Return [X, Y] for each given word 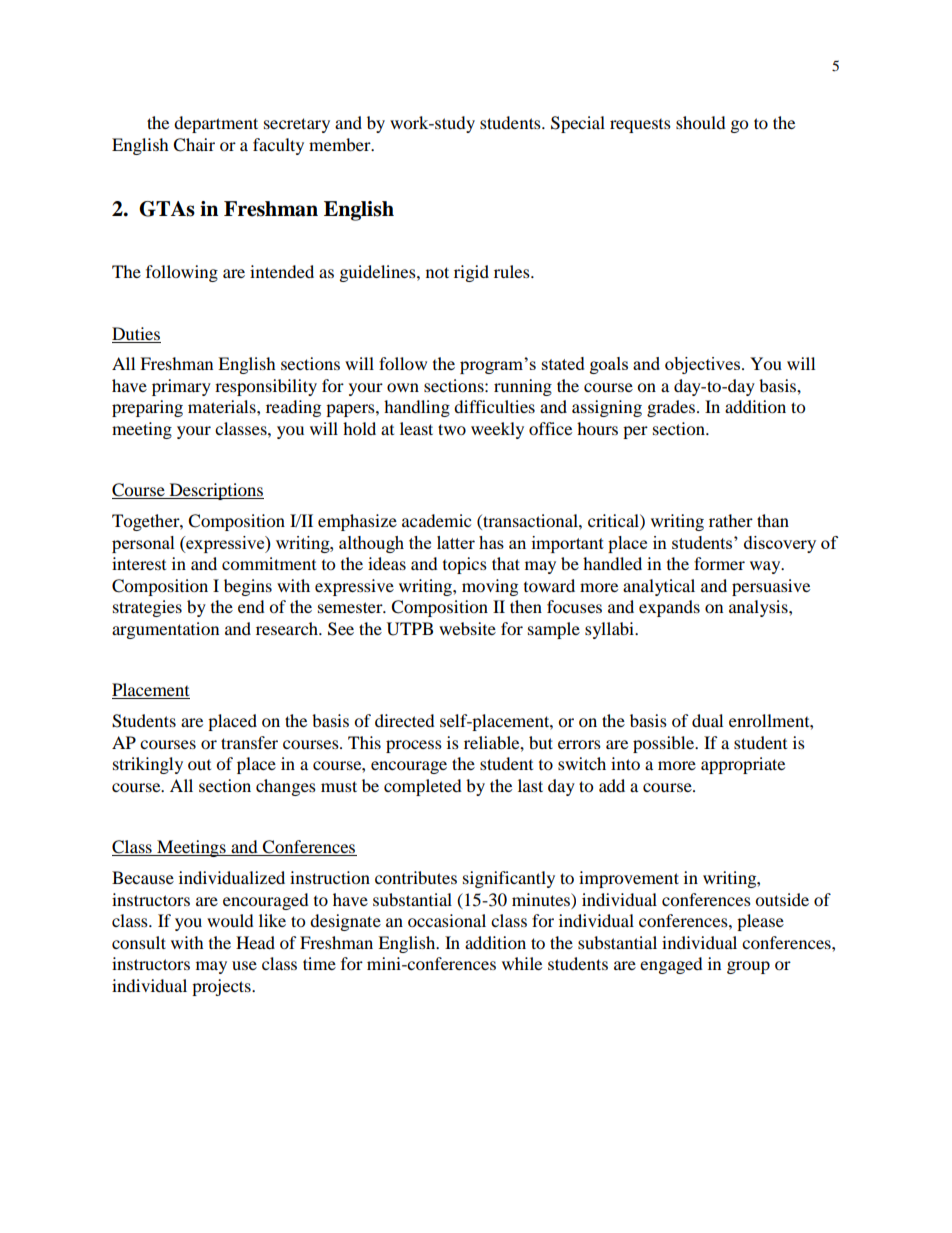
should [701, 122]
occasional [447, 920]
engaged [671, 965]
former [719, 563]
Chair [194, 145]
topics [465, 565]
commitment [269, 563]
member [341, 144]
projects [222, 987]
